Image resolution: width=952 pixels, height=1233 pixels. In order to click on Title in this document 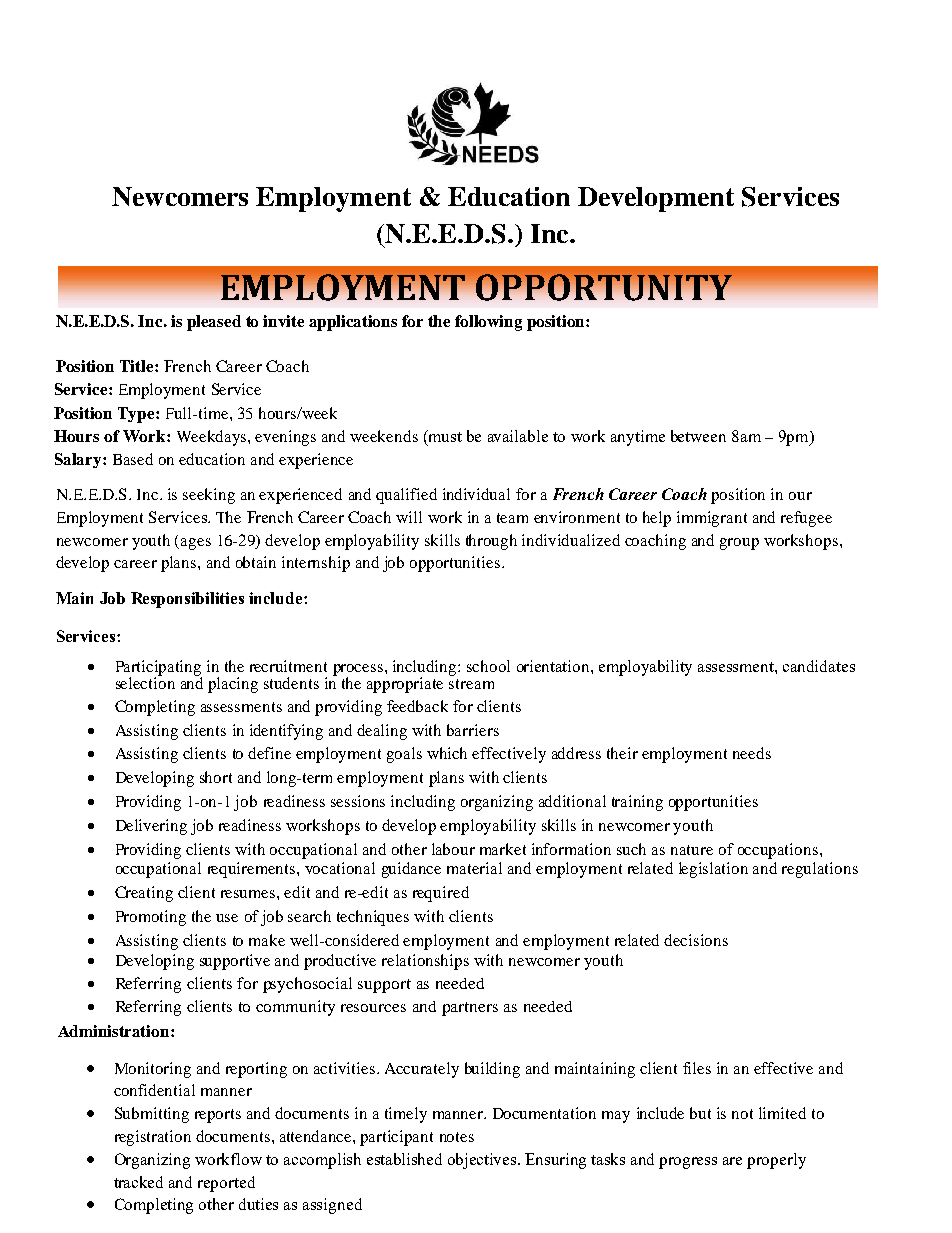, I will do `click(138, 366)`.
